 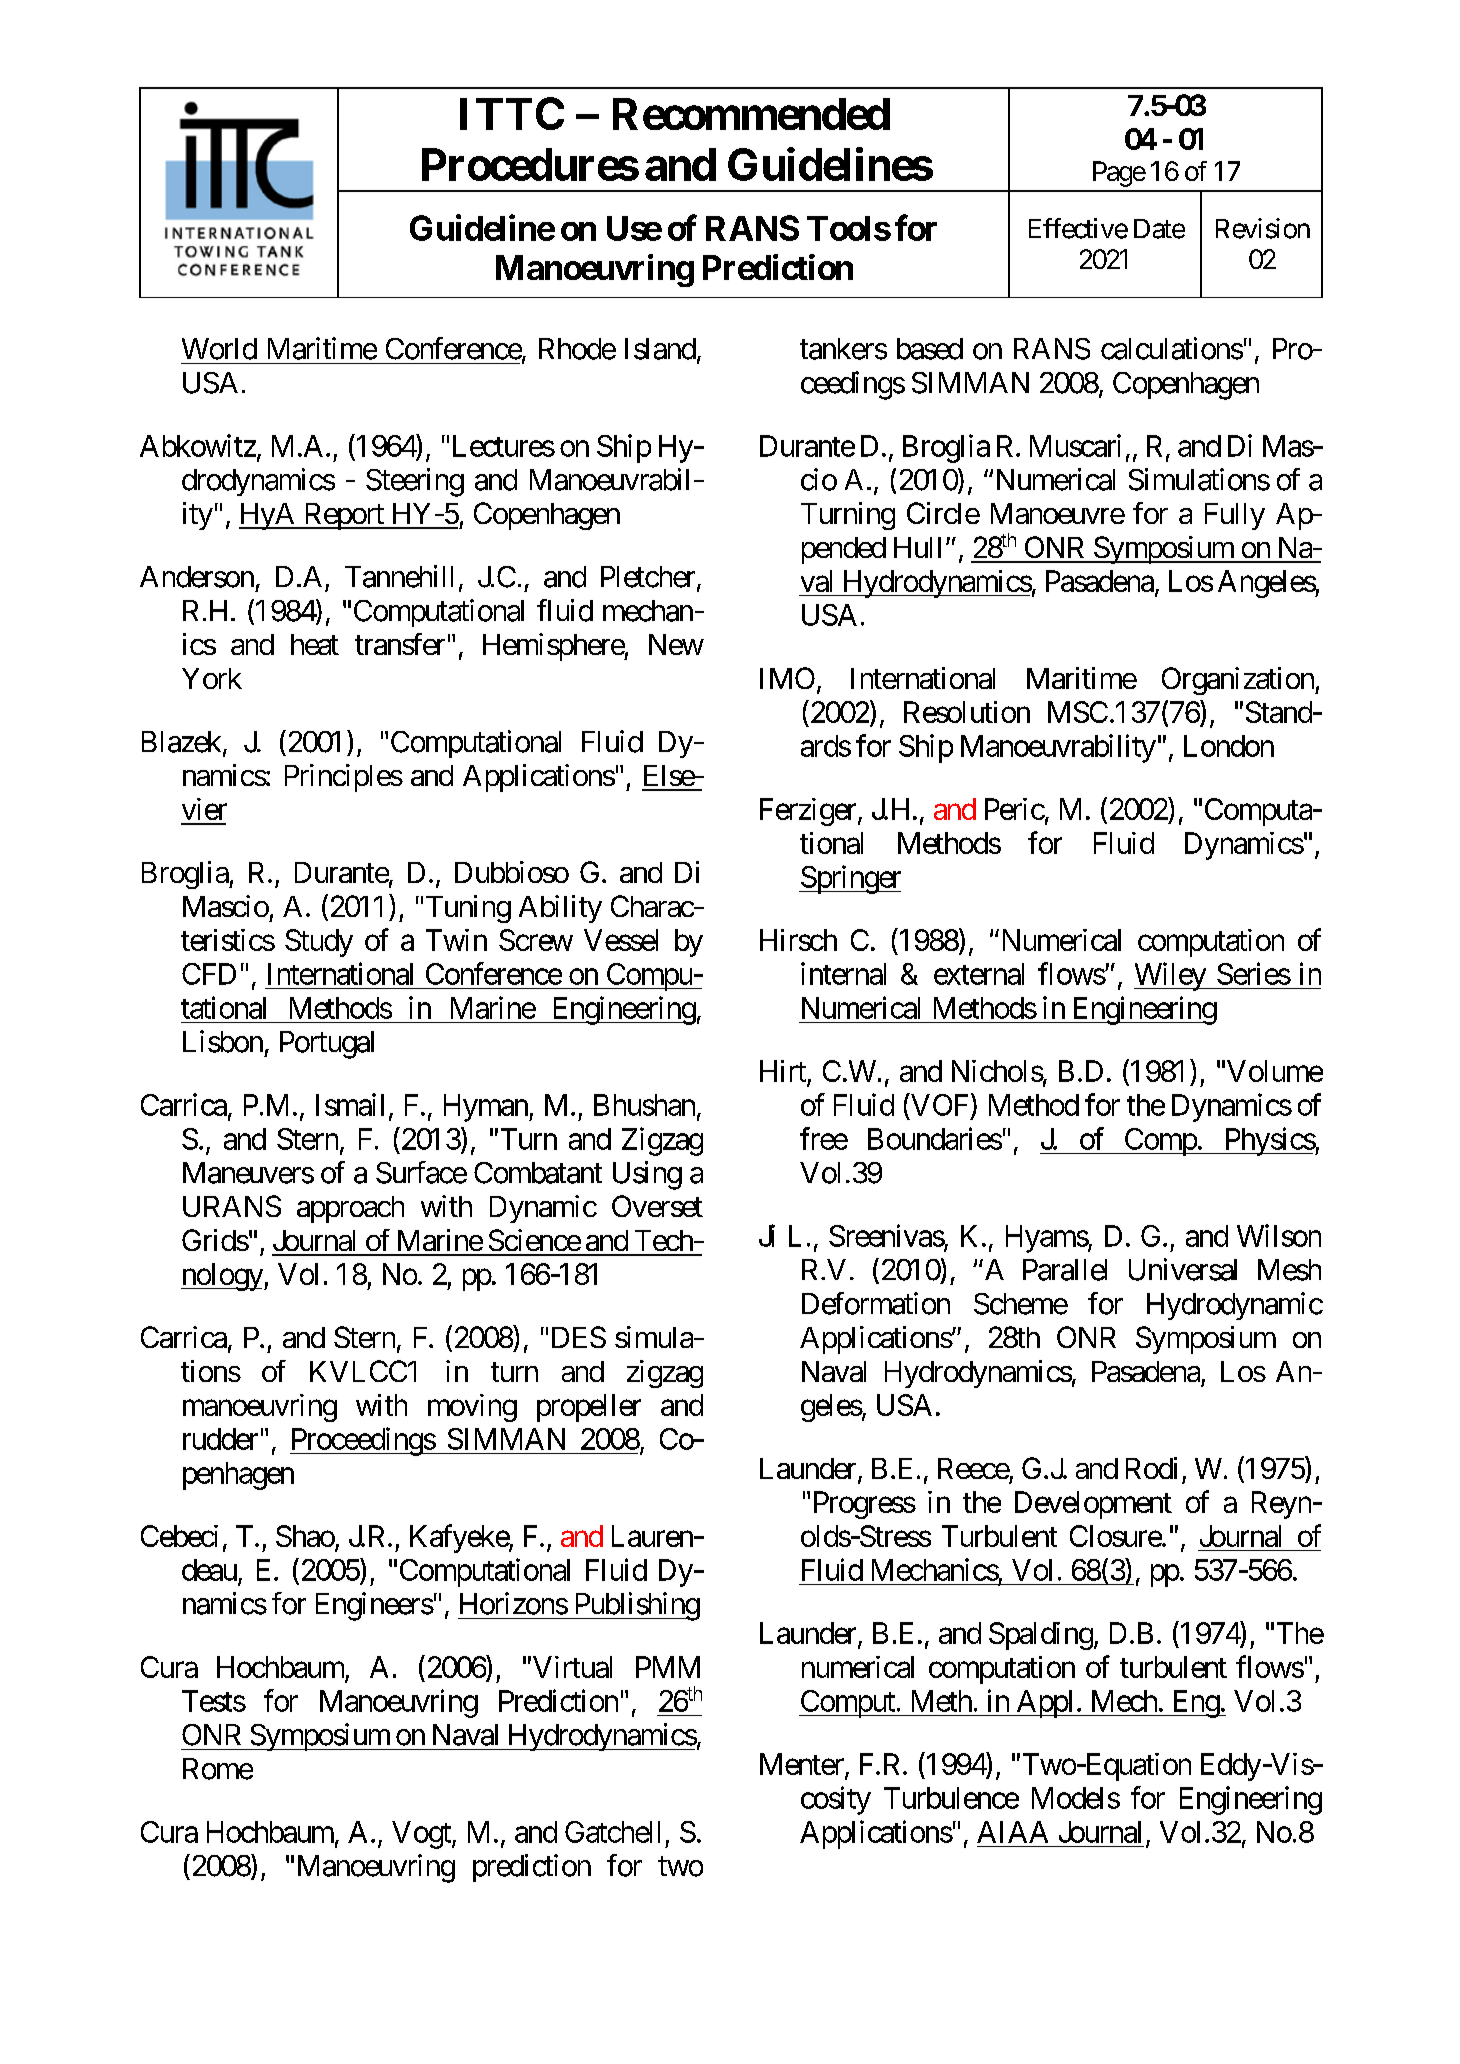 I want to click on Recommended, so click(x=751, y=114).
